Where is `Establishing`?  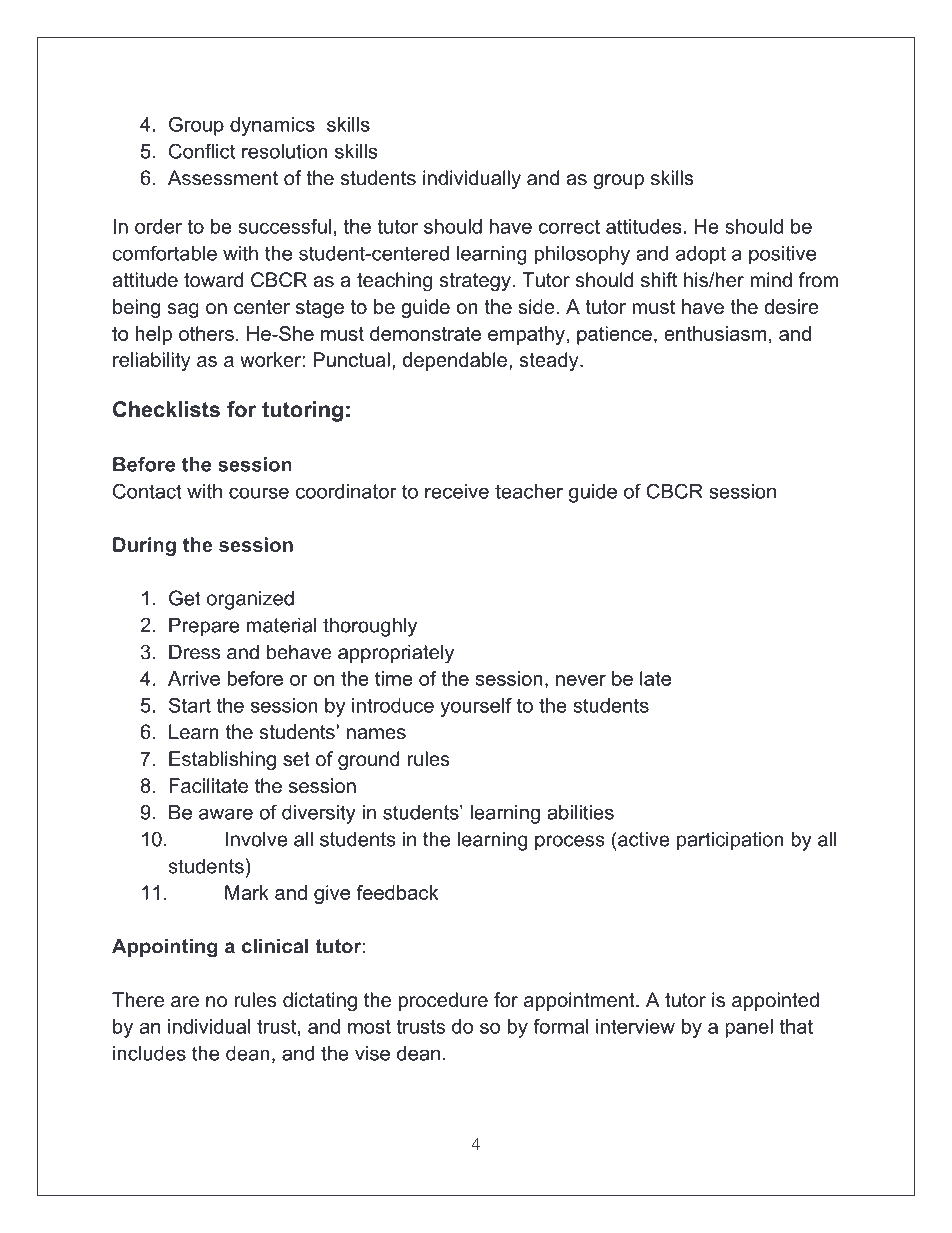
Establishing is located at coordinates (222, 761).
